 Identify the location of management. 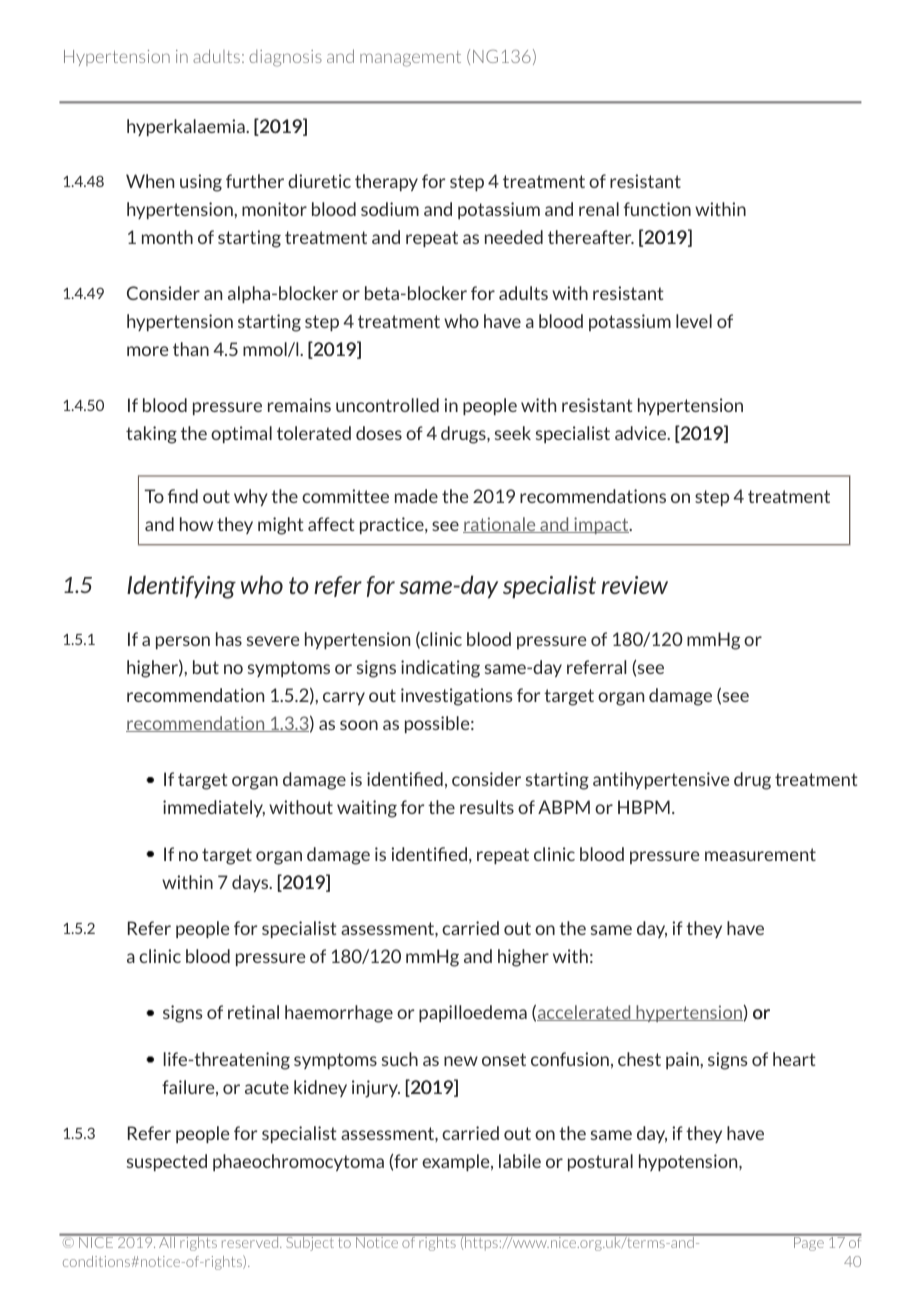
(410, 59).
